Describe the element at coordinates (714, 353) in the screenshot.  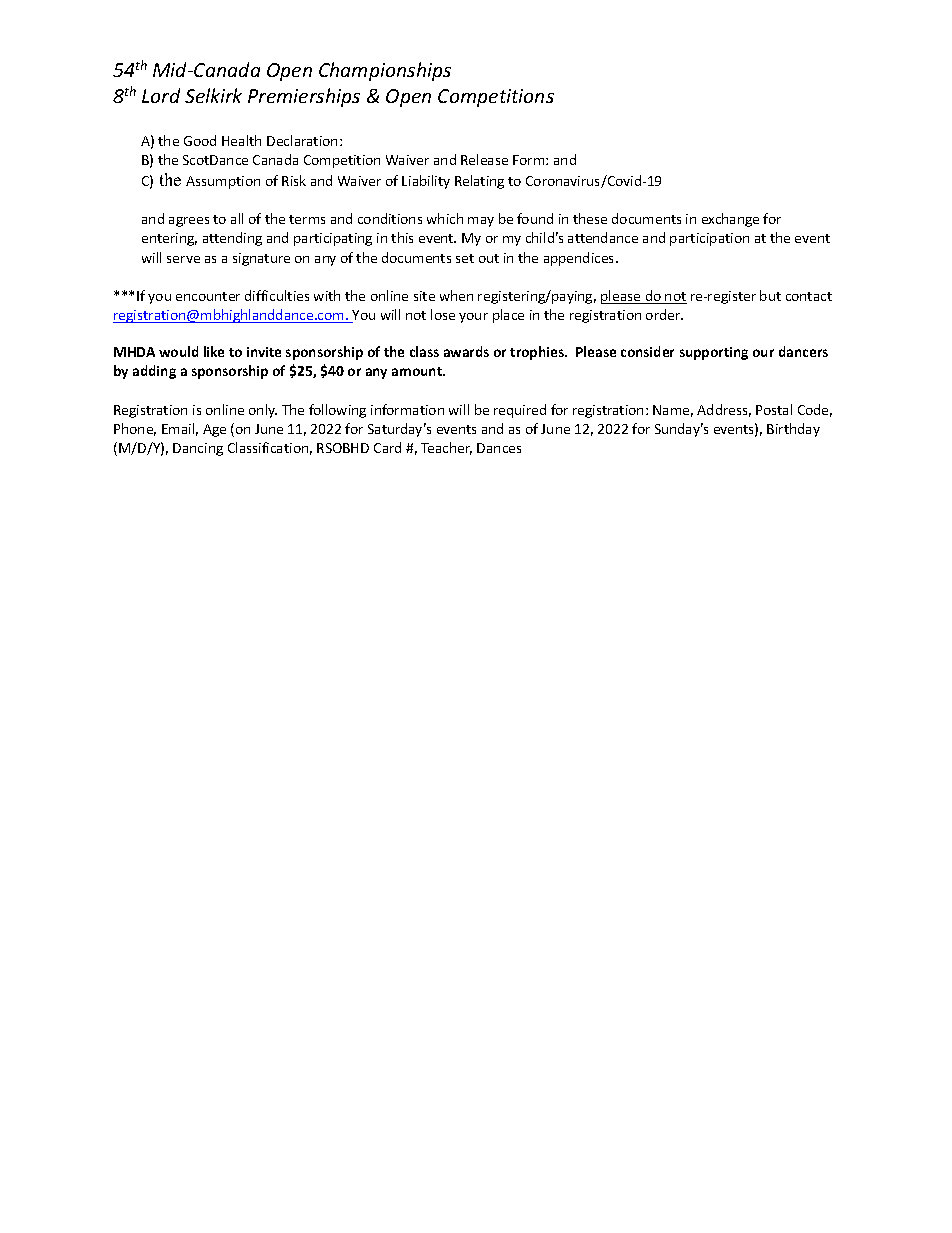
I see `supporting` at that location.
